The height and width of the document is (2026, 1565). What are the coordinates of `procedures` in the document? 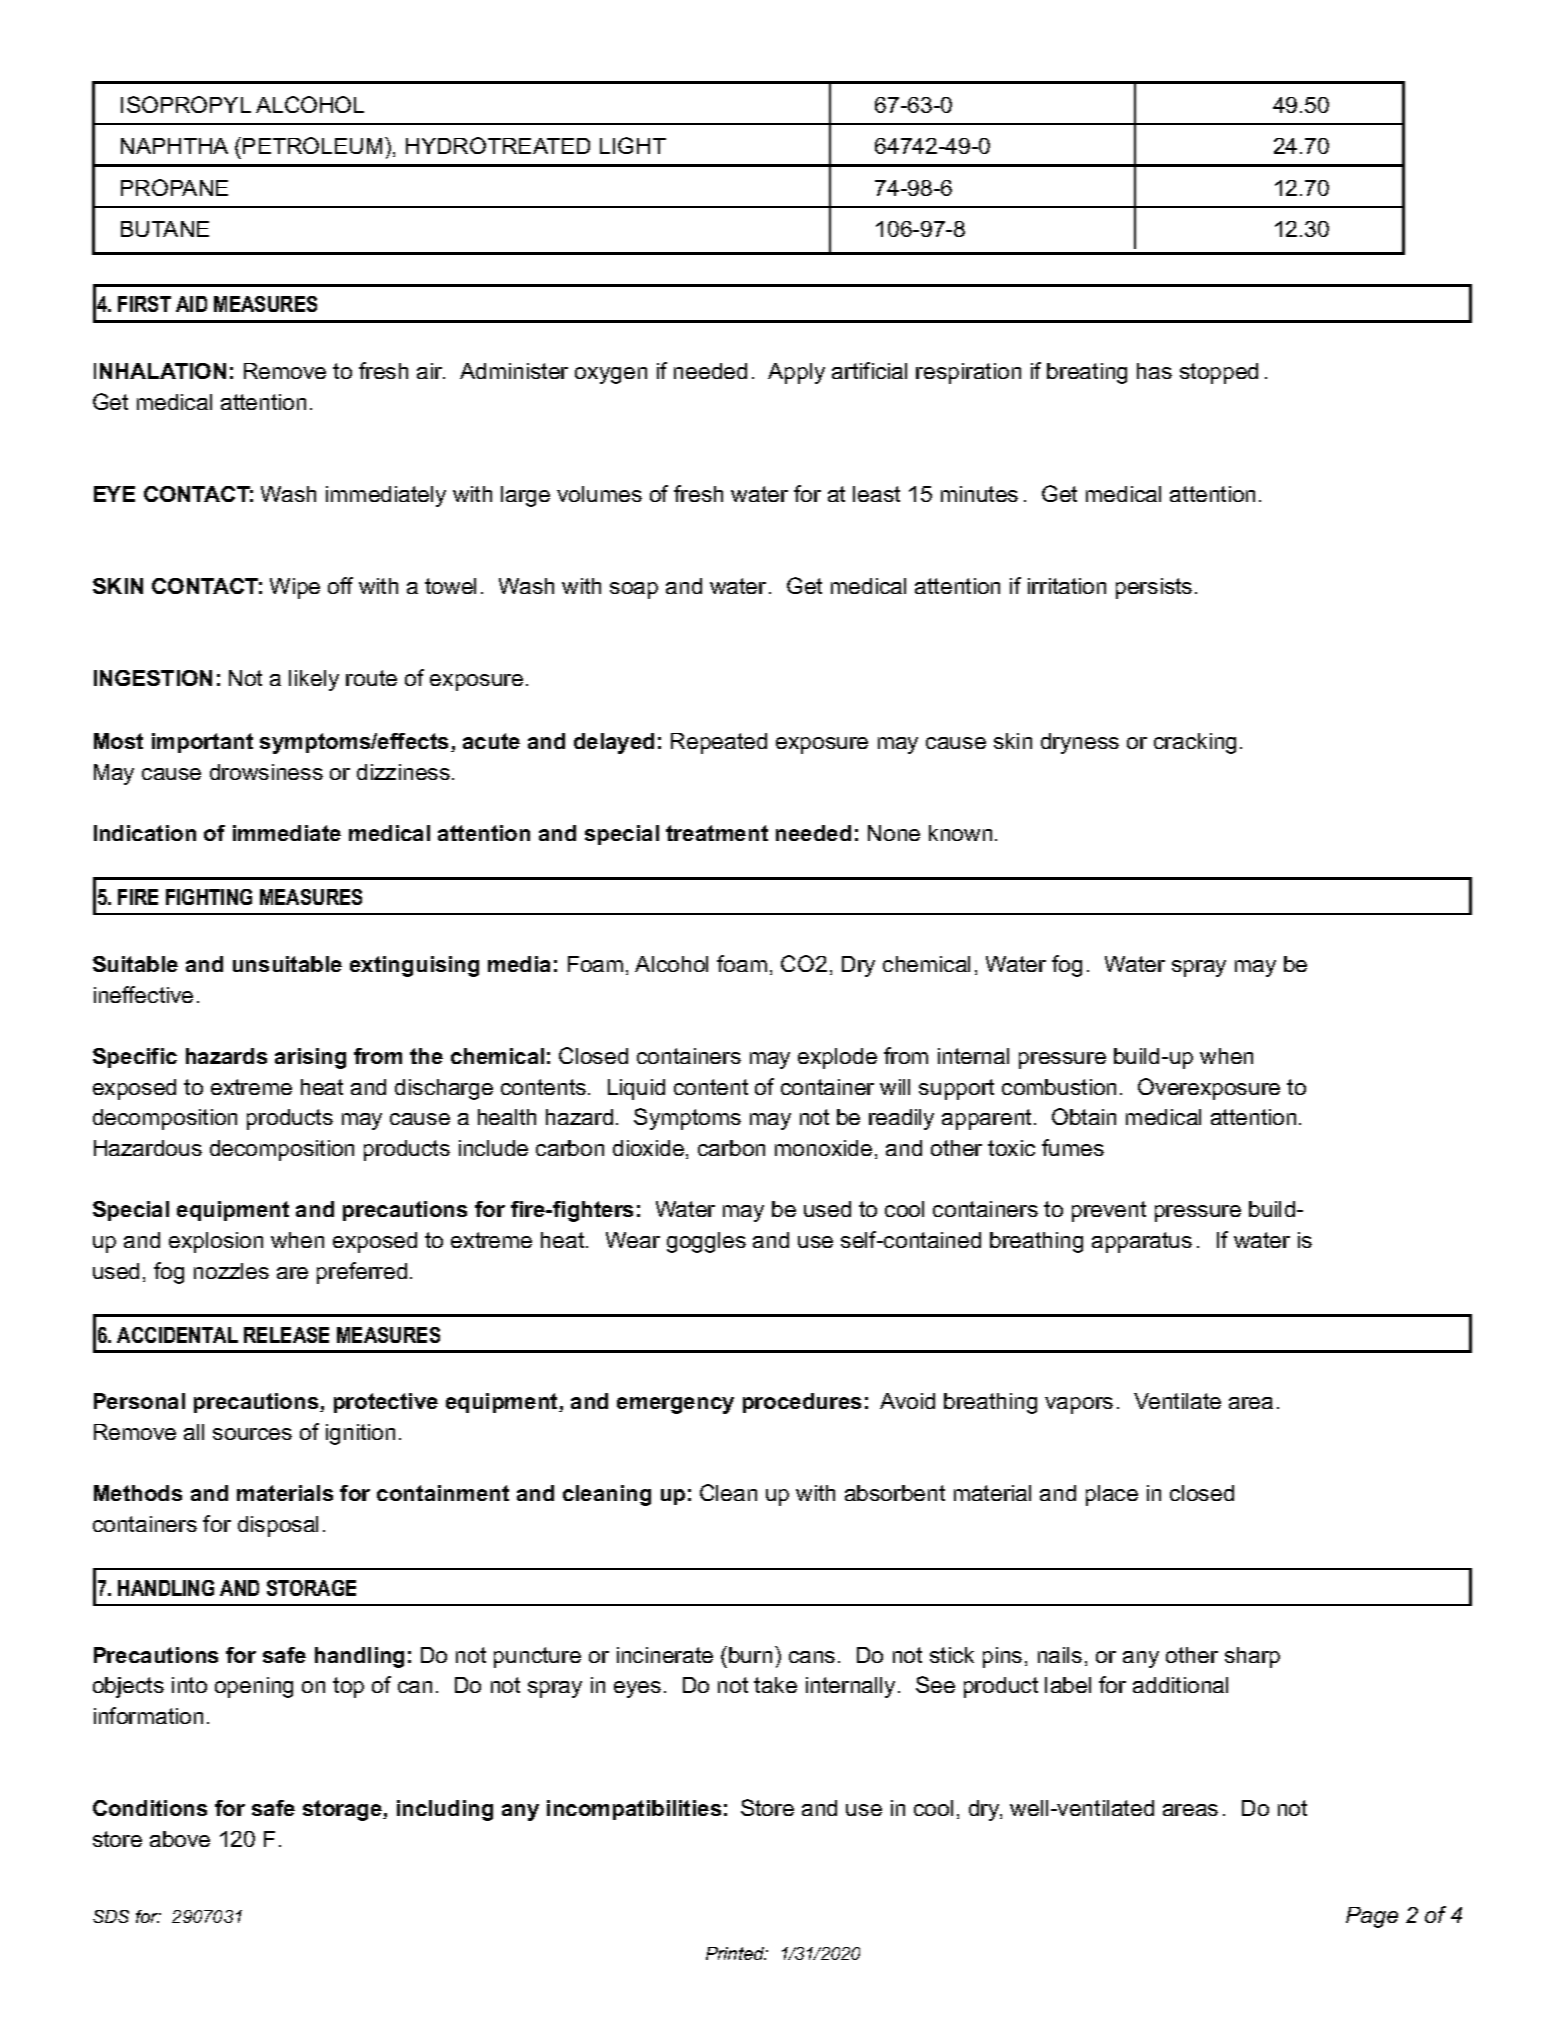 It's located at (802, 1403).
